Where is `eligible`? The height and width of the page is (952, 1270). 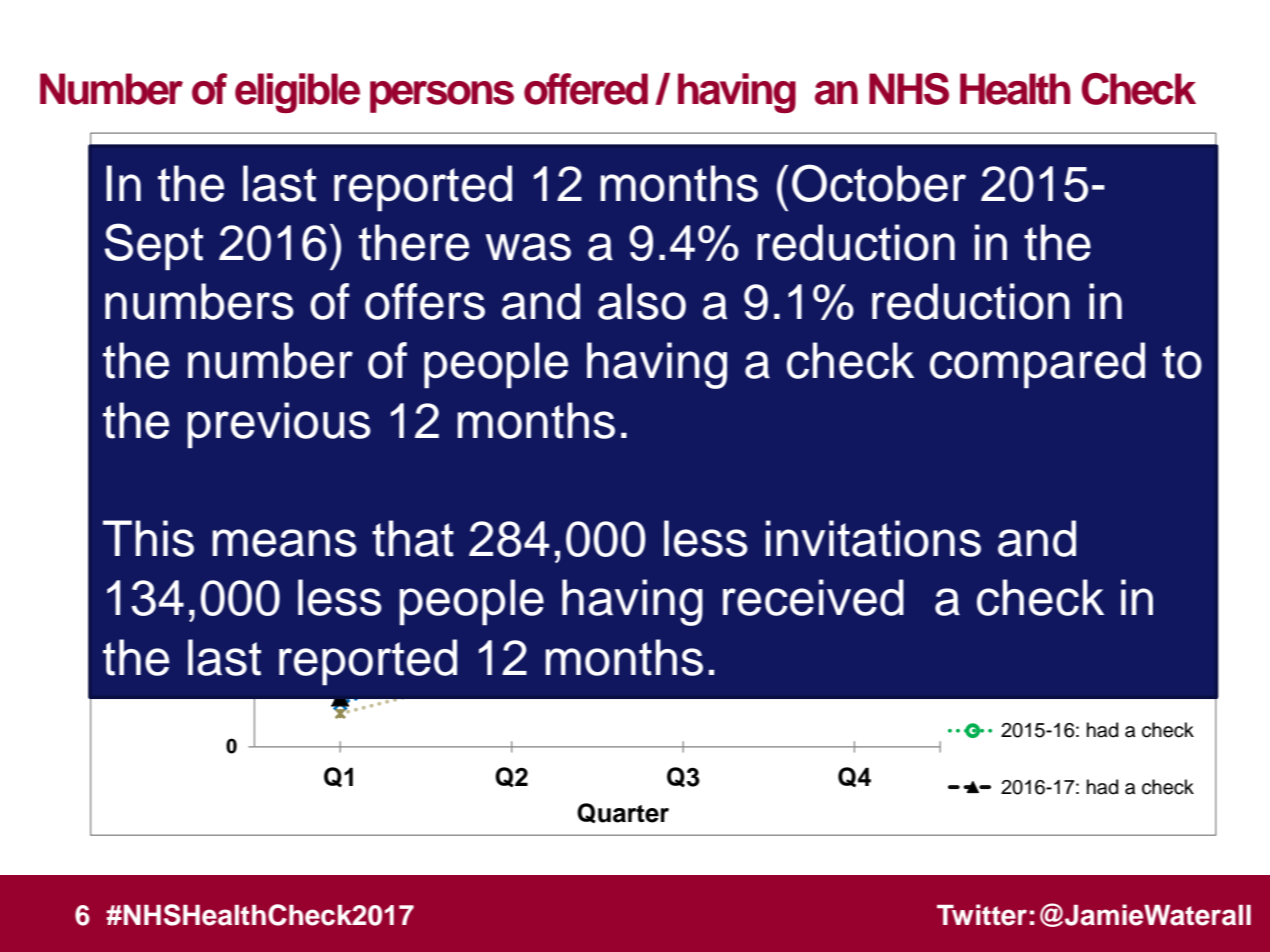 eligible is located at coordinates (297, 93).
